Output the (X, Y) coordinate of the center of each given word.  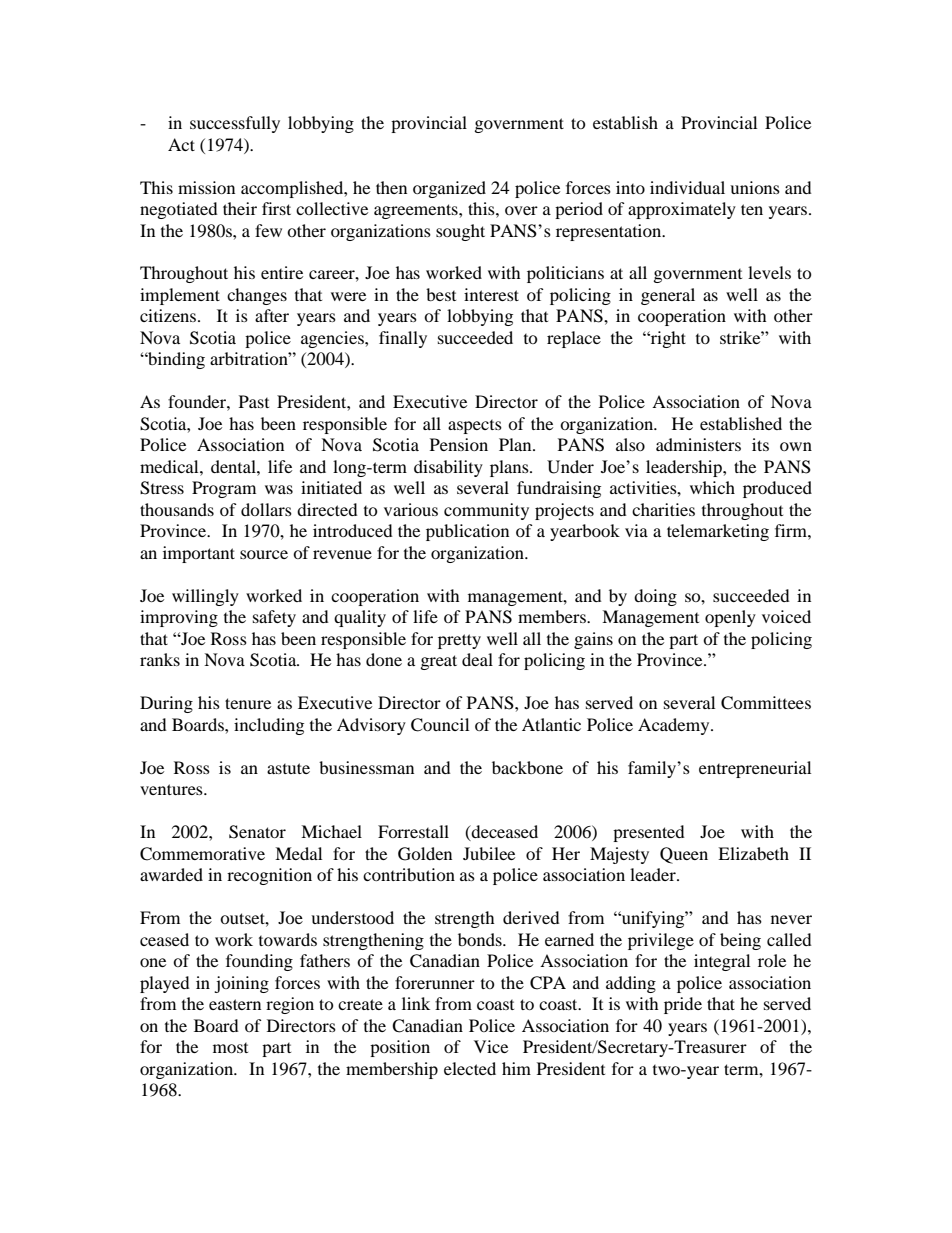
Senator (257, 832)
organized (449, 189)
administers (698, 444)
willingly (205, 597)
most (230, 1048)
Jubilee (489, 853)
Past (254, 401)
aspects (475, 427)
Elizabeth (753, 853)
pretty (459, 641)
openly (730, 618)
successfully (235, 124)
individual (687, 187)
